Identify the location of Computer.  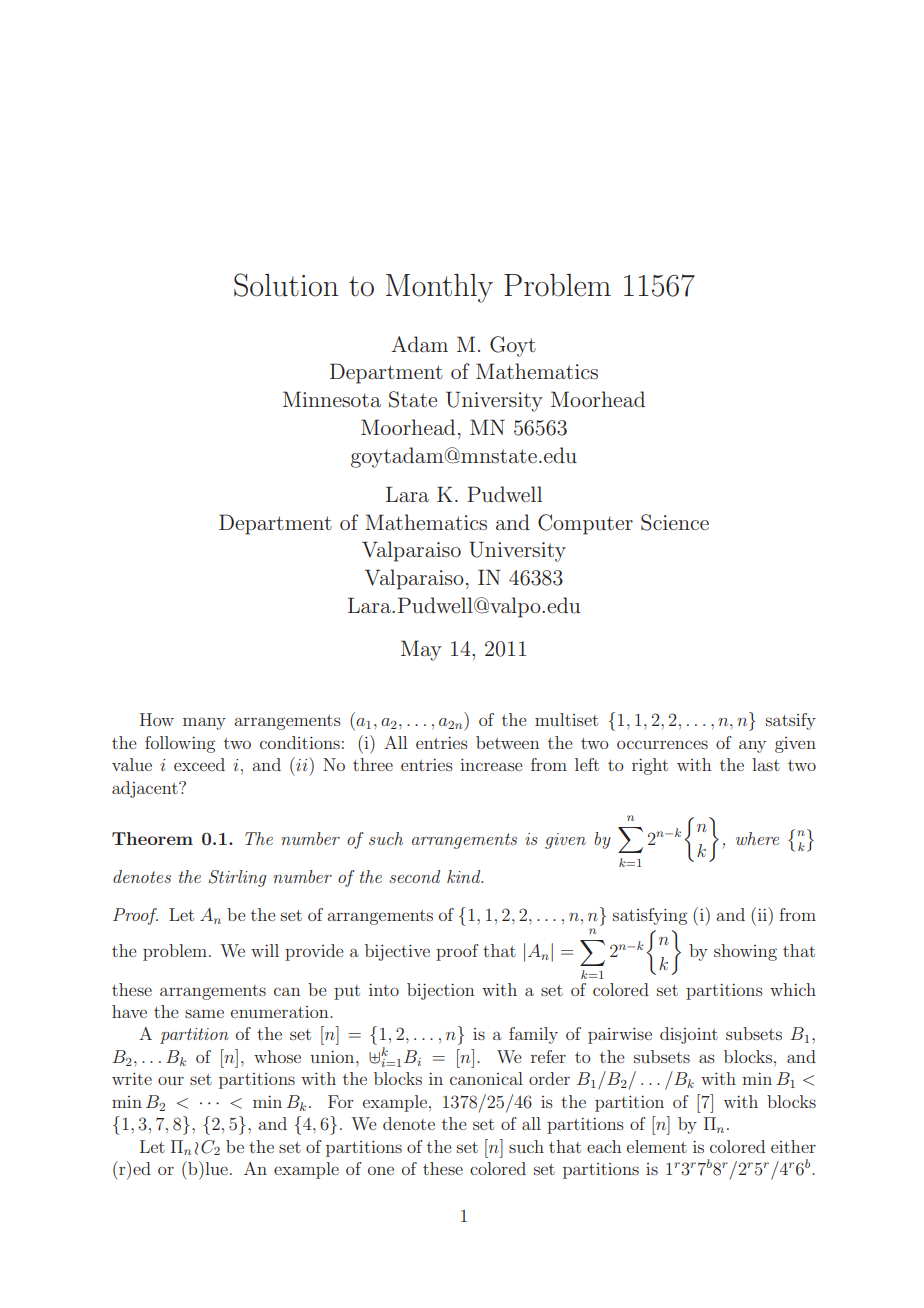
(585, 524).
